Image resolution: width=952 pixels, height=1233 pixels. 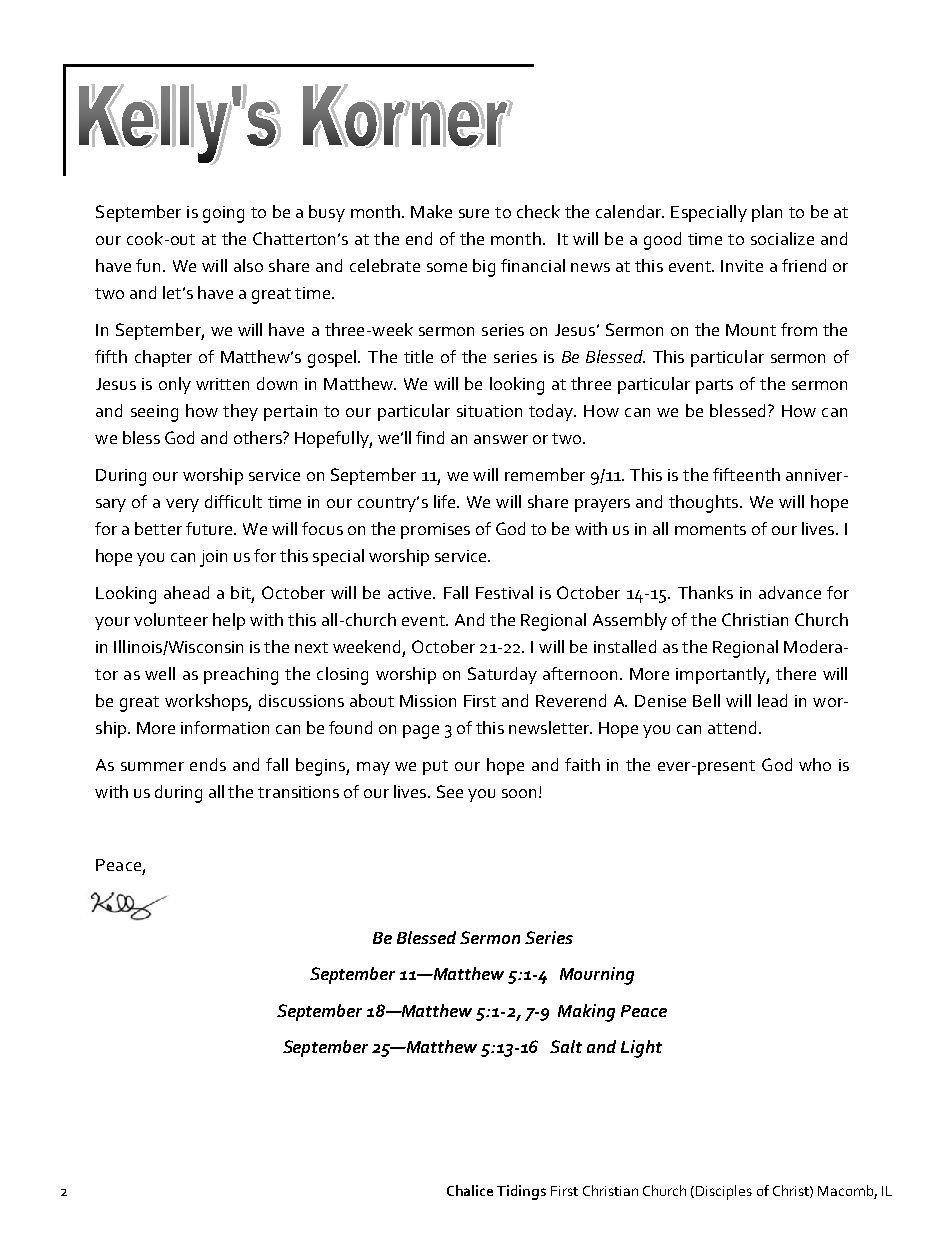 I want to click on Tidings, so click(x=521, y=1192).
